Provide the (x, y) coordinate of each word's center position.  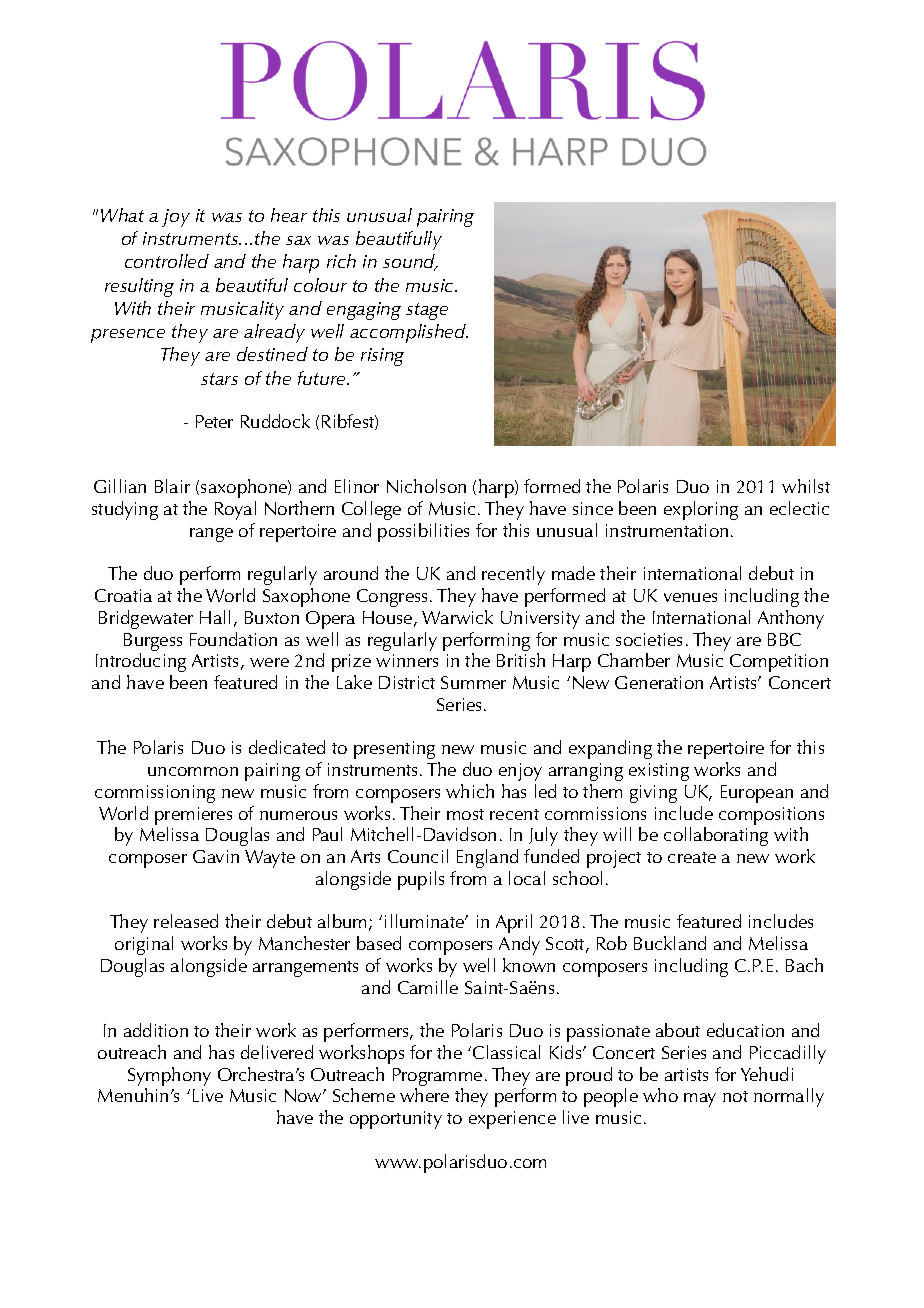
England (487, 858)
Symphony (169, 1078)
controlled (167, 261)
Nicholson (426, 486)
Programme (437, 1078)
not (735, 1096)
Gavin (216, 856)
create (692, 857)
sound (410, 262)
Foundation (233, 639)
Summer (473, 682)
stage (427, 311)
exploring (701, 510)
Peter (214, 421)
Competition (779, 663)
